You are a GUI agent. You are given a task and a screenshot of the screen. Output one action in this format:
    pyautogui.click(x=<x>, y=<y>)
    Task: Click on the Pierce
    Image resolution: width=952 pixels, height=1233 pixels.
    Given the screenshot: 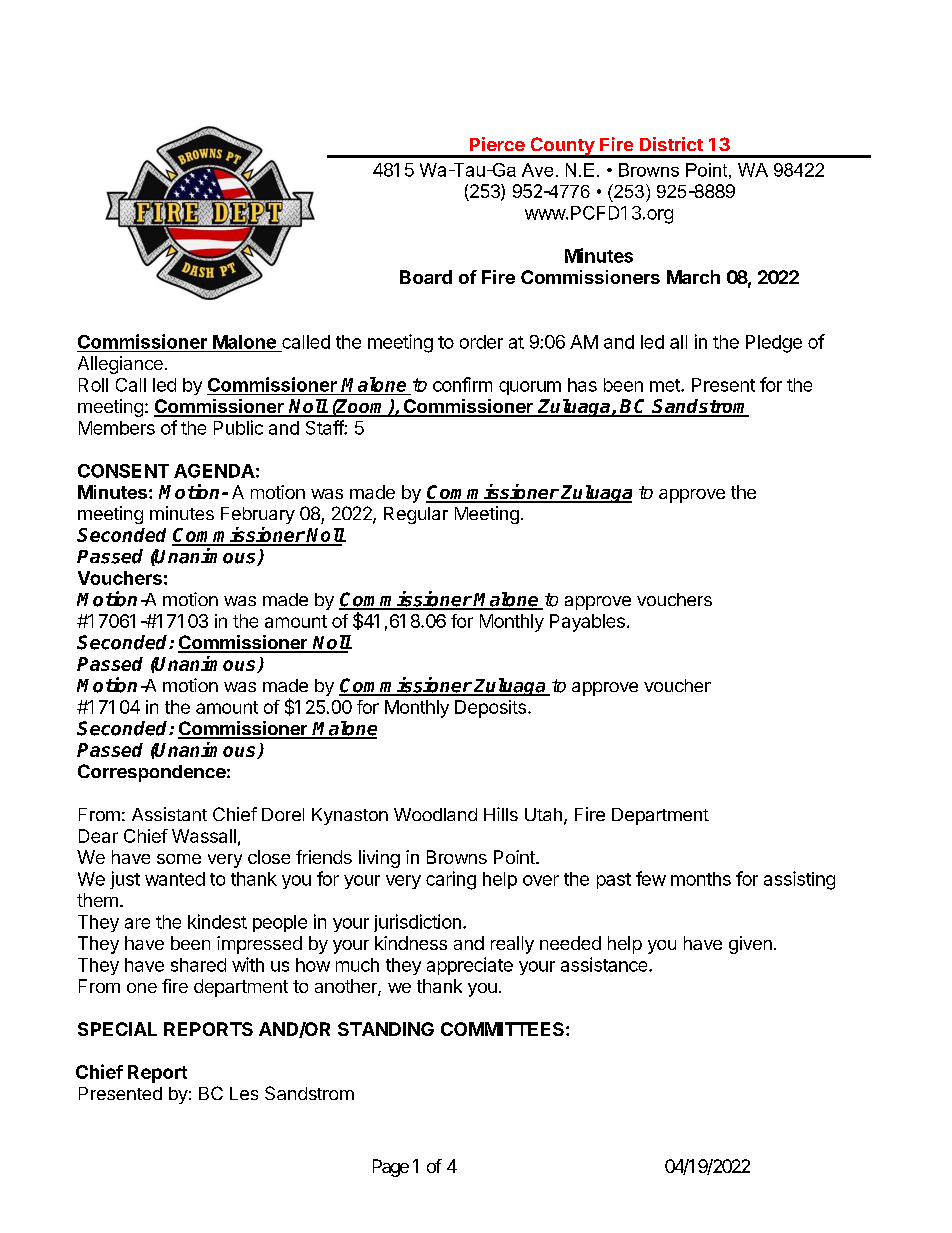 What is the action you would take?
    pyautogui.click(x=497, y=144)
